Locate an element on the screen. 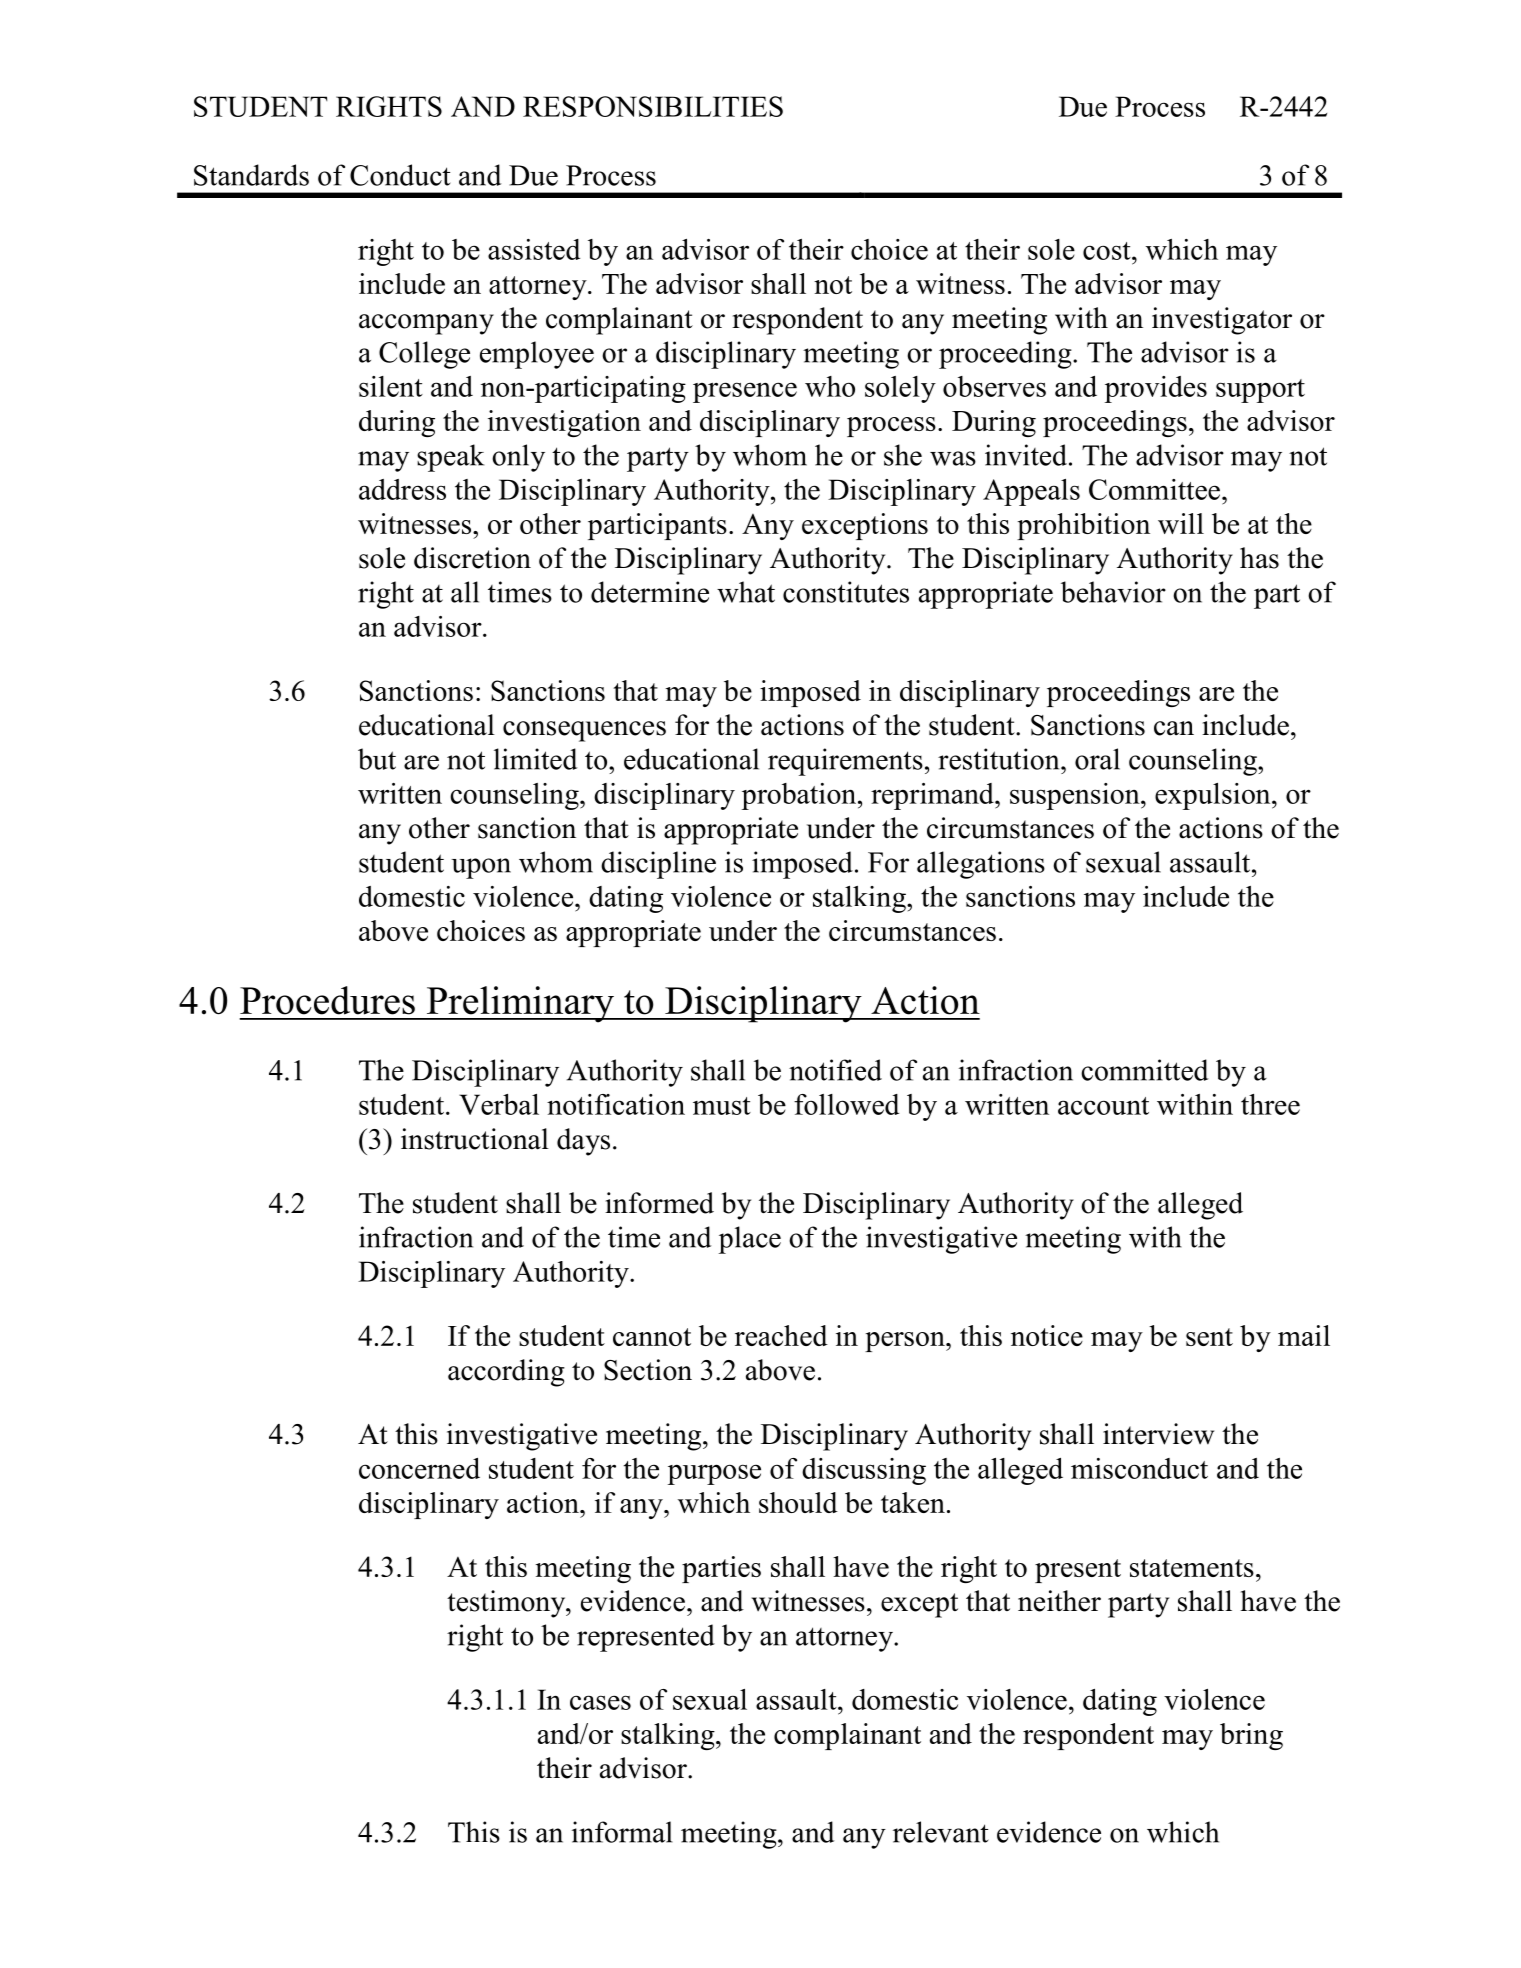 This screenshot has width=1521, height=1968. RESPONSIBILITIES is located at coordinates (653, 106).
